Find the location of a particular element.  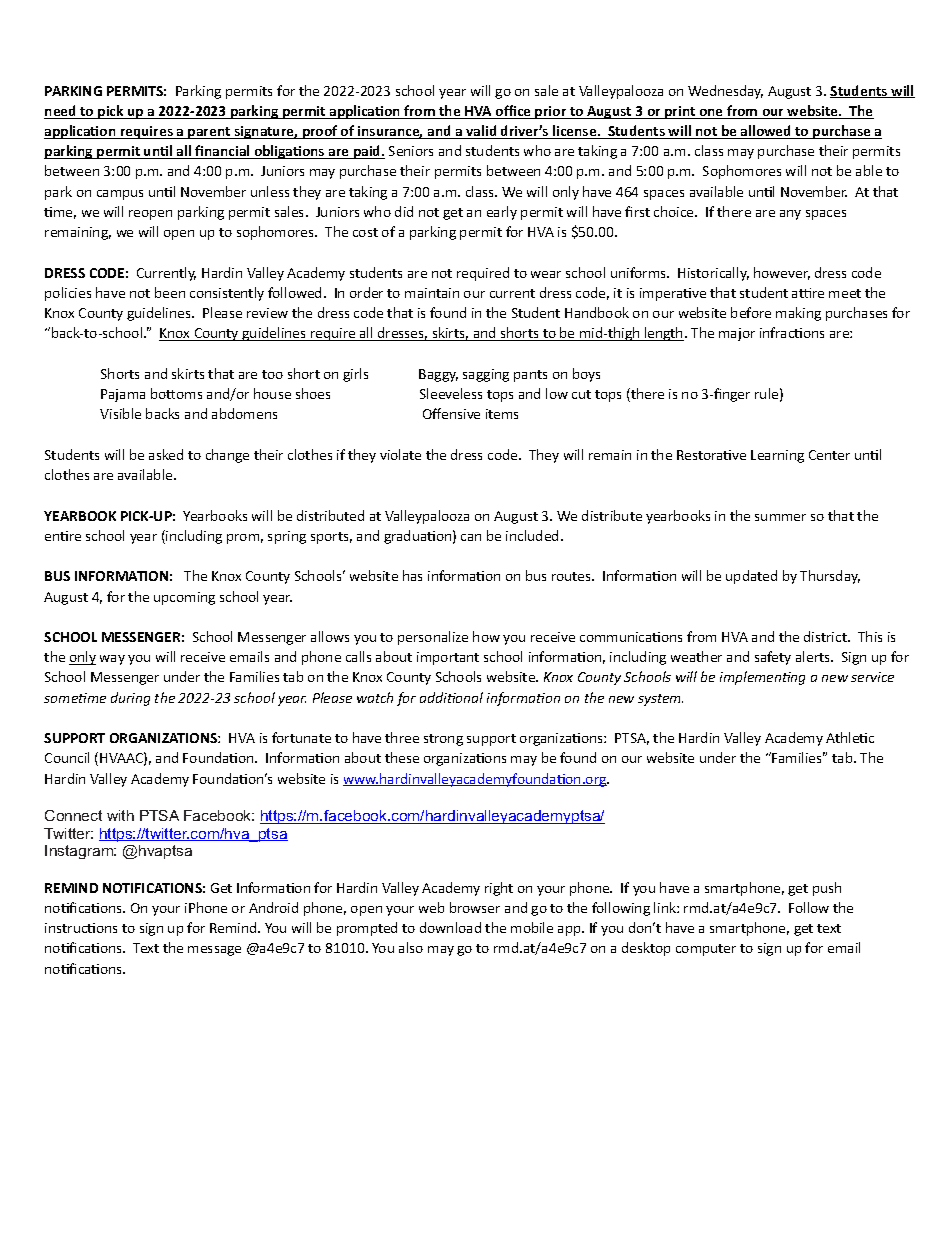

parent is located at coordinates (209, 133).
